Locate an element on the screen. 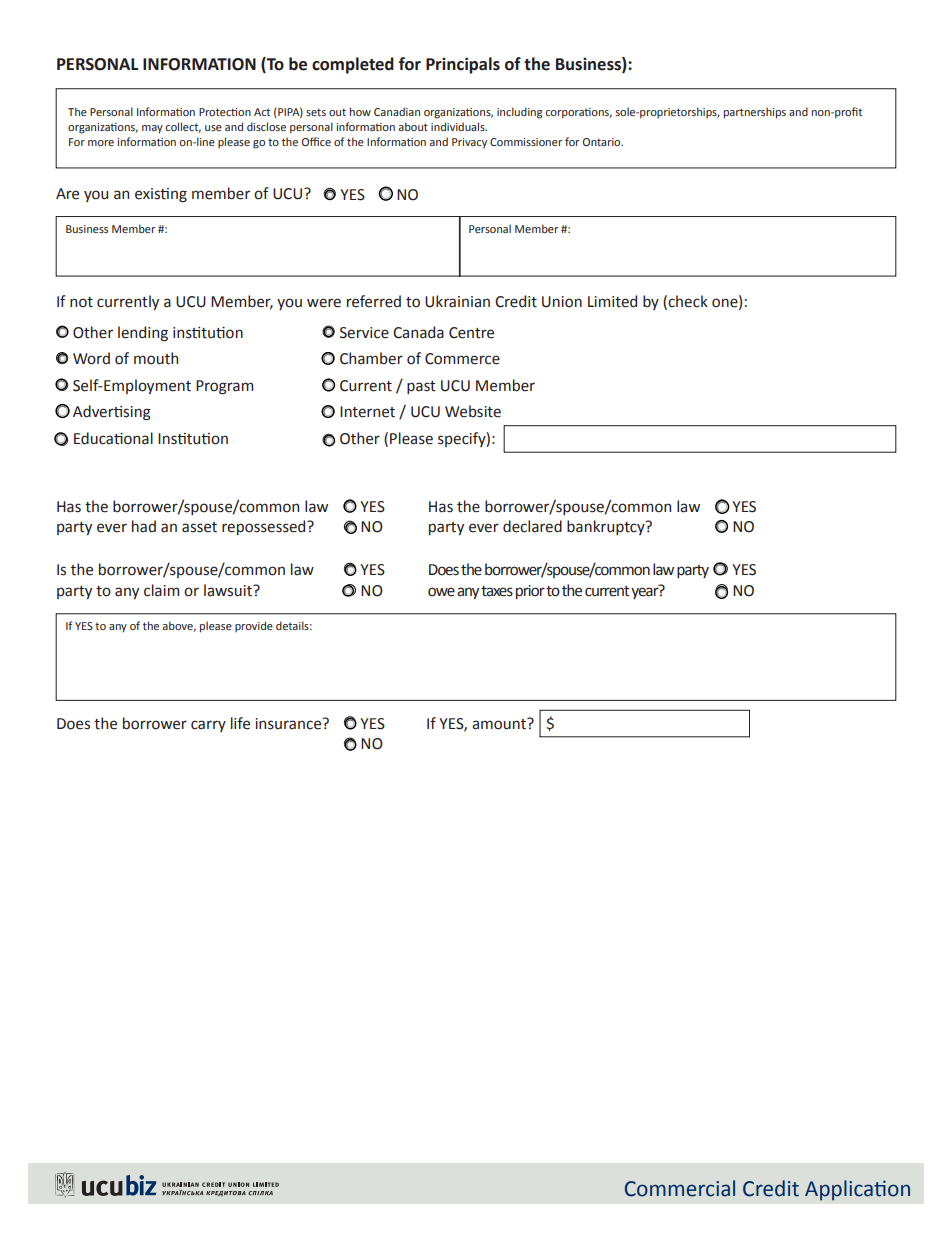 This screenshot has height=1233, width=952. Application is located at coordinates (857, 1190).
